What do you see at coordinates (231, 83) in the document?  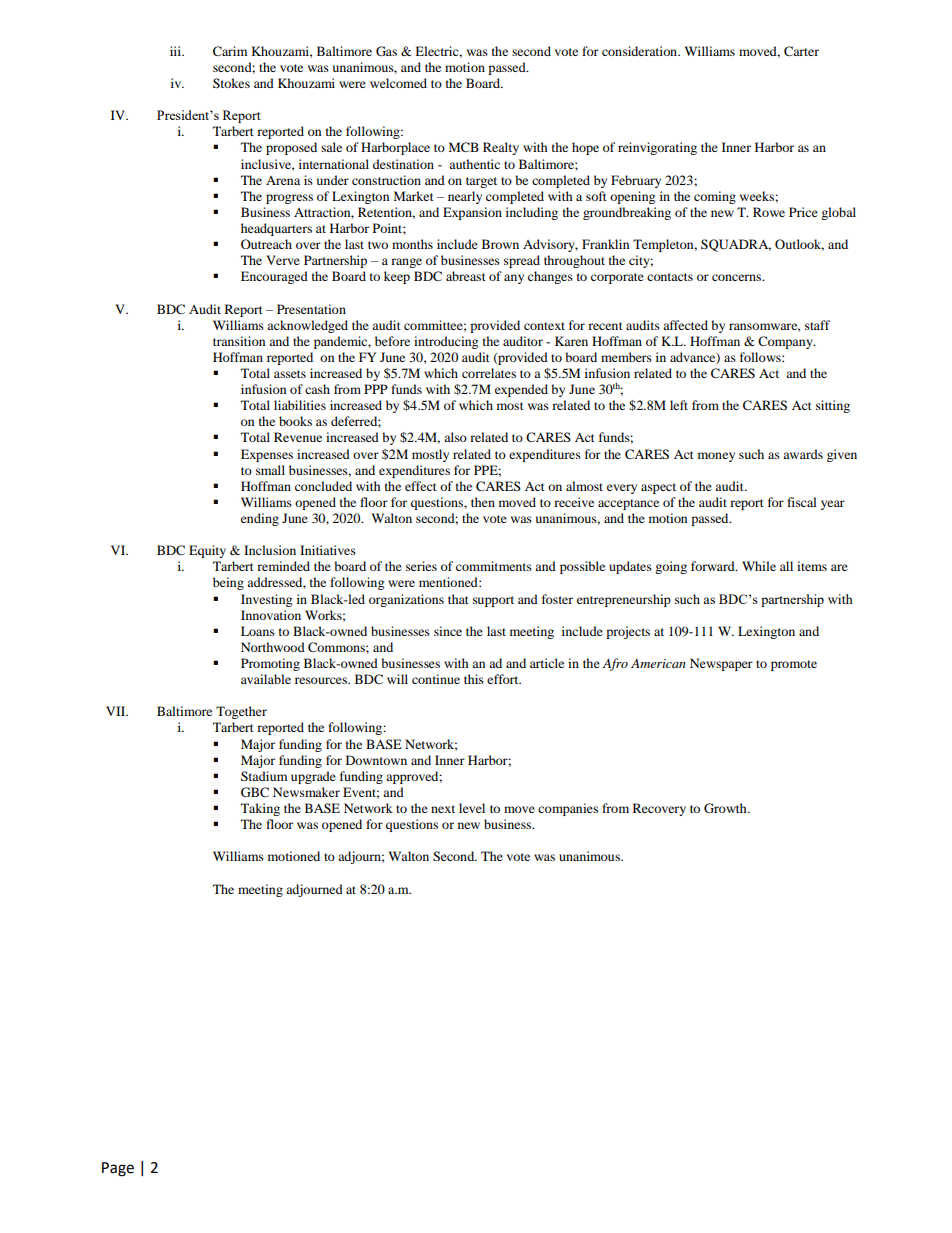 I see `Stokes` at bounding box center [231, 83].
